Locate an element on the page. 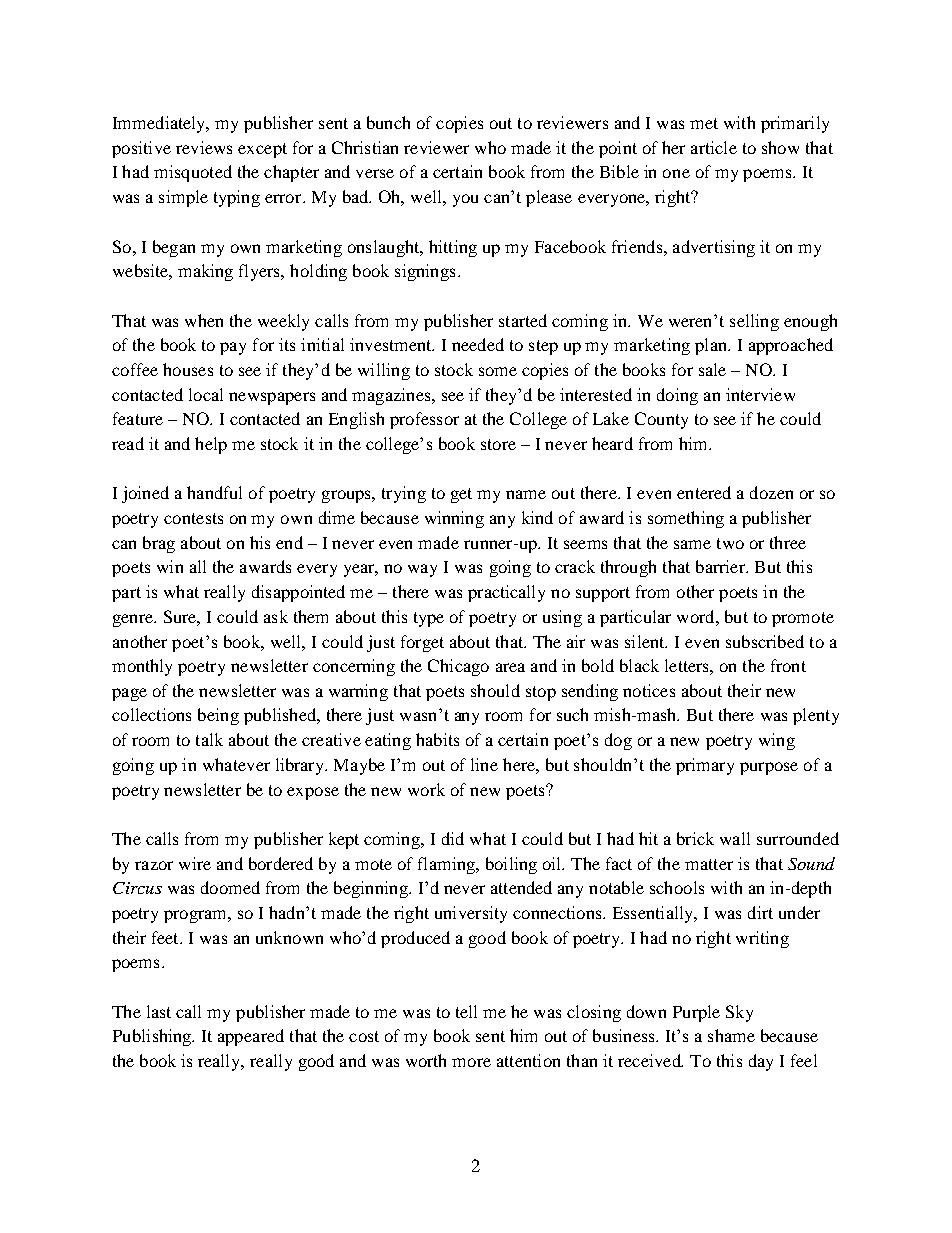 This document has height=1233, width=952. you is located at coordinates (465, 200).
